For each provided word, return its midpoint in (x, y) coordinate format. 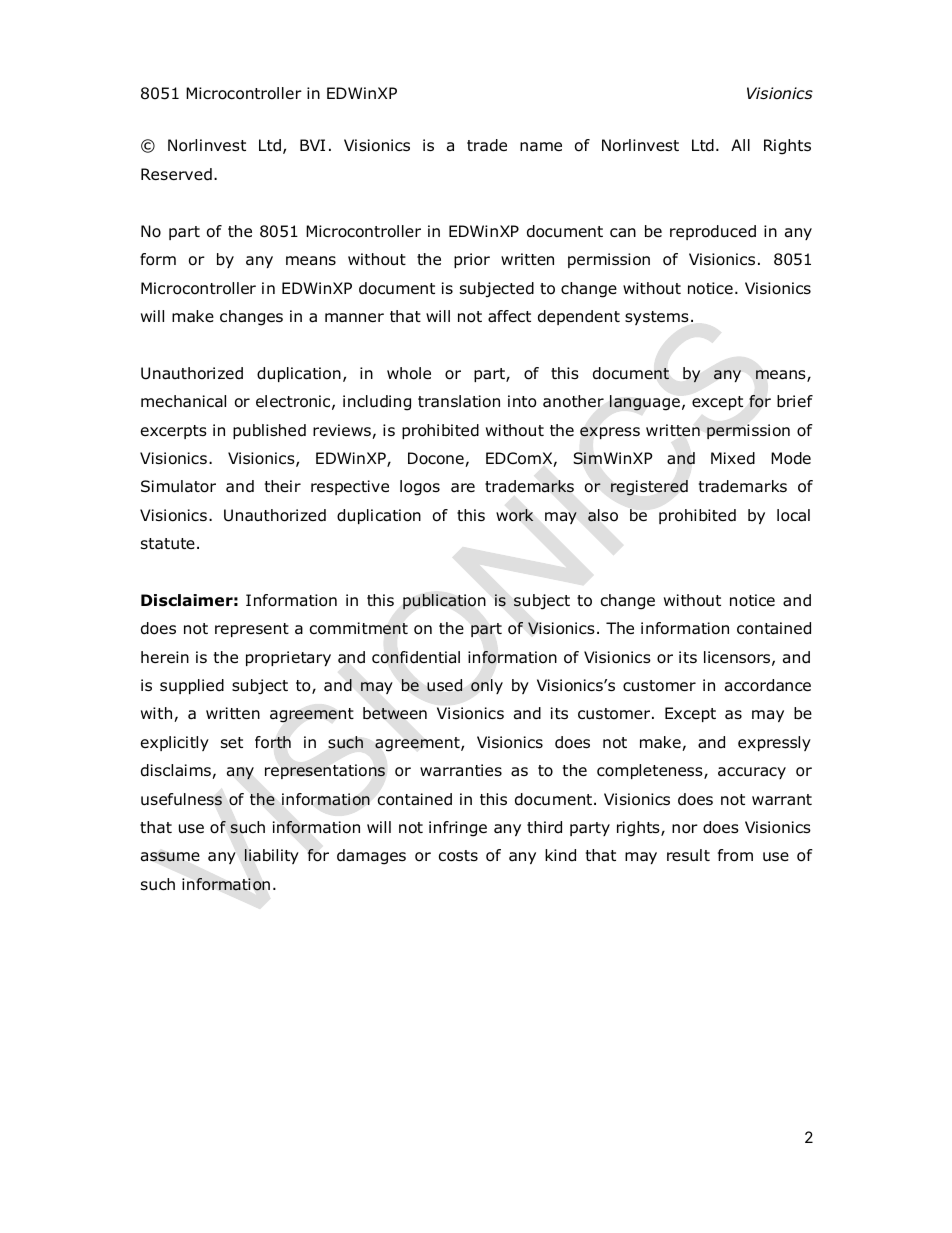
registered (649, 488)
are (463, 488)
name (541, 146)
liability (272, 856)
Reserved (176, 174)
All (740, 145)
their (283, 486)
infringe (458, 829)
